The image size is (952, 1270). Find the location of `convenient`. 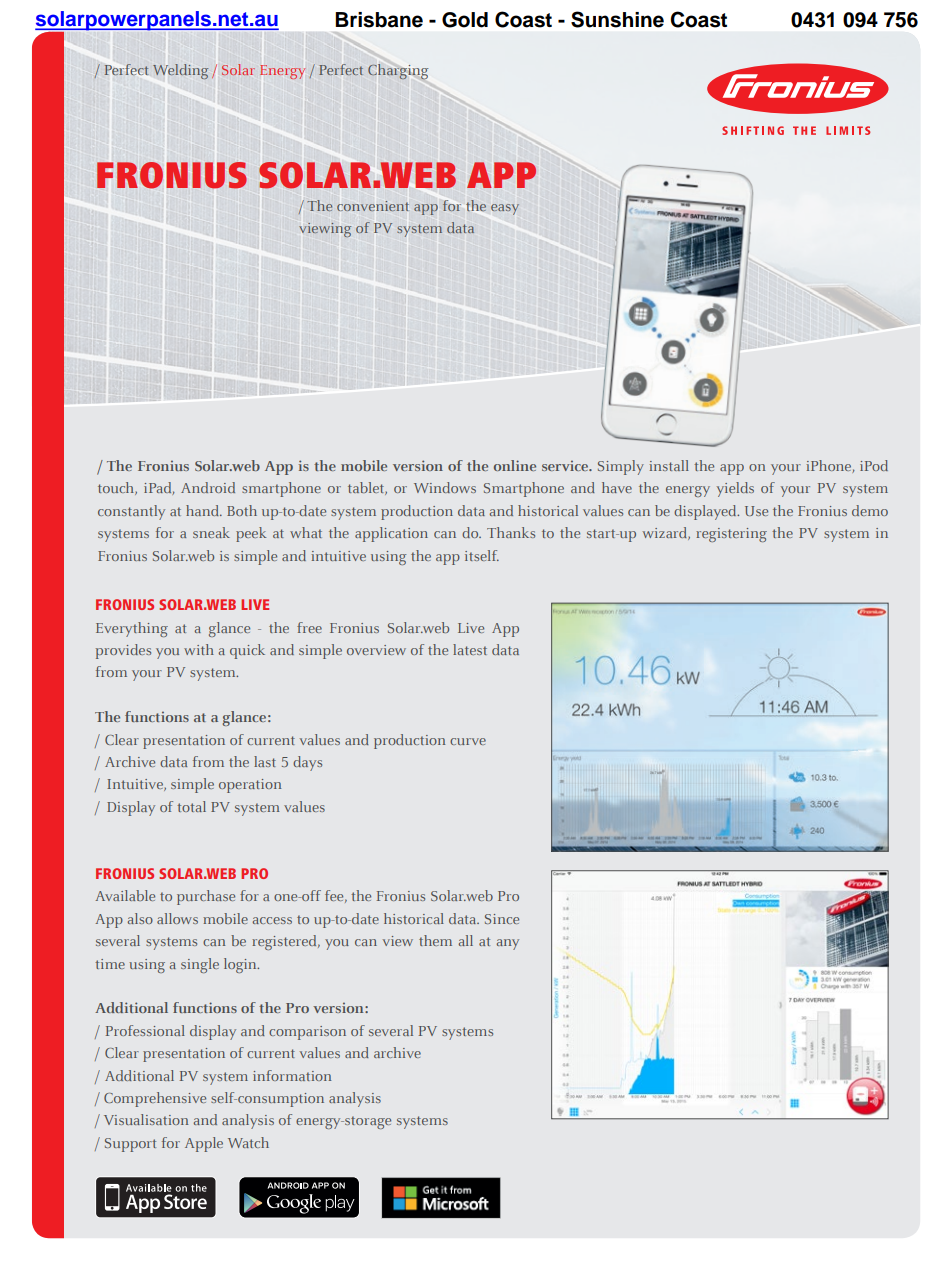

convenient is located at coordinates (373, 206).
